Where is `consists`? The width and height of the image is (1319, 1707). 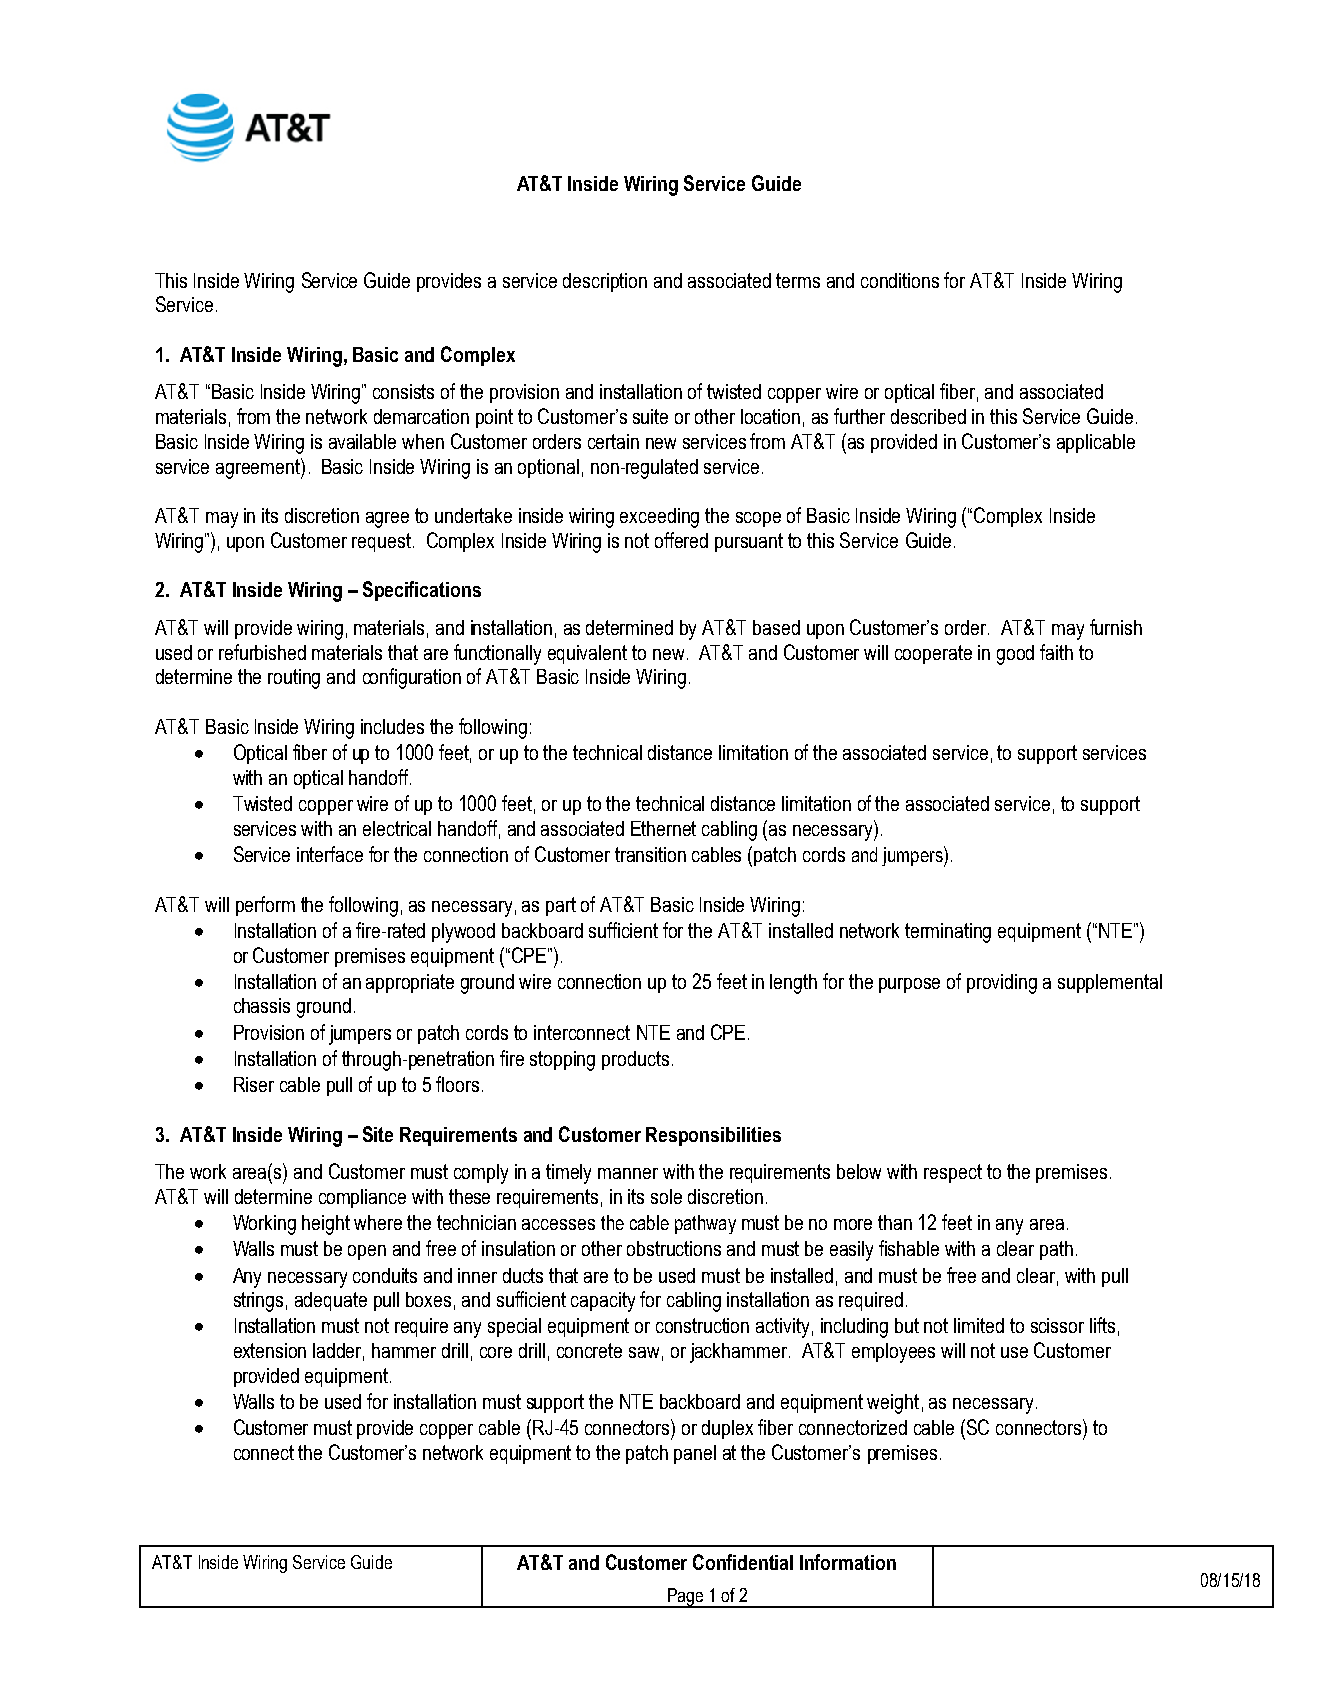
consists is located at coordinates (403, 391).
